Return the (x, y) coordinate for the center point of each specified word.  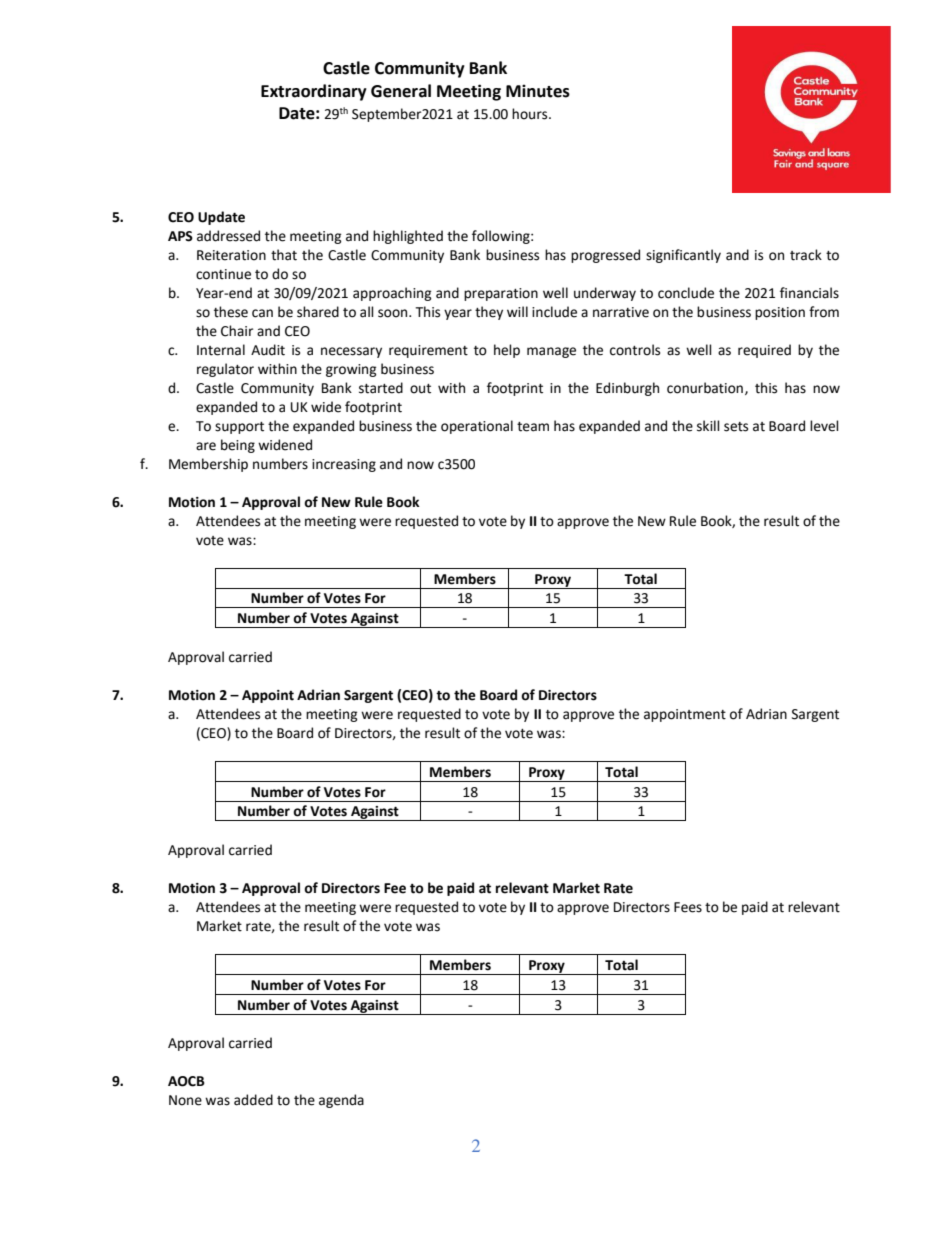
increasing (344, 465)
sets (736, 427)
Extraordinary (314, 92)
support (239, 428)
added (253, 1100)
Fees (688, 907)
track (806, 255)
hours (531, 114)
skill (708, 426)
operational (477, 427)
